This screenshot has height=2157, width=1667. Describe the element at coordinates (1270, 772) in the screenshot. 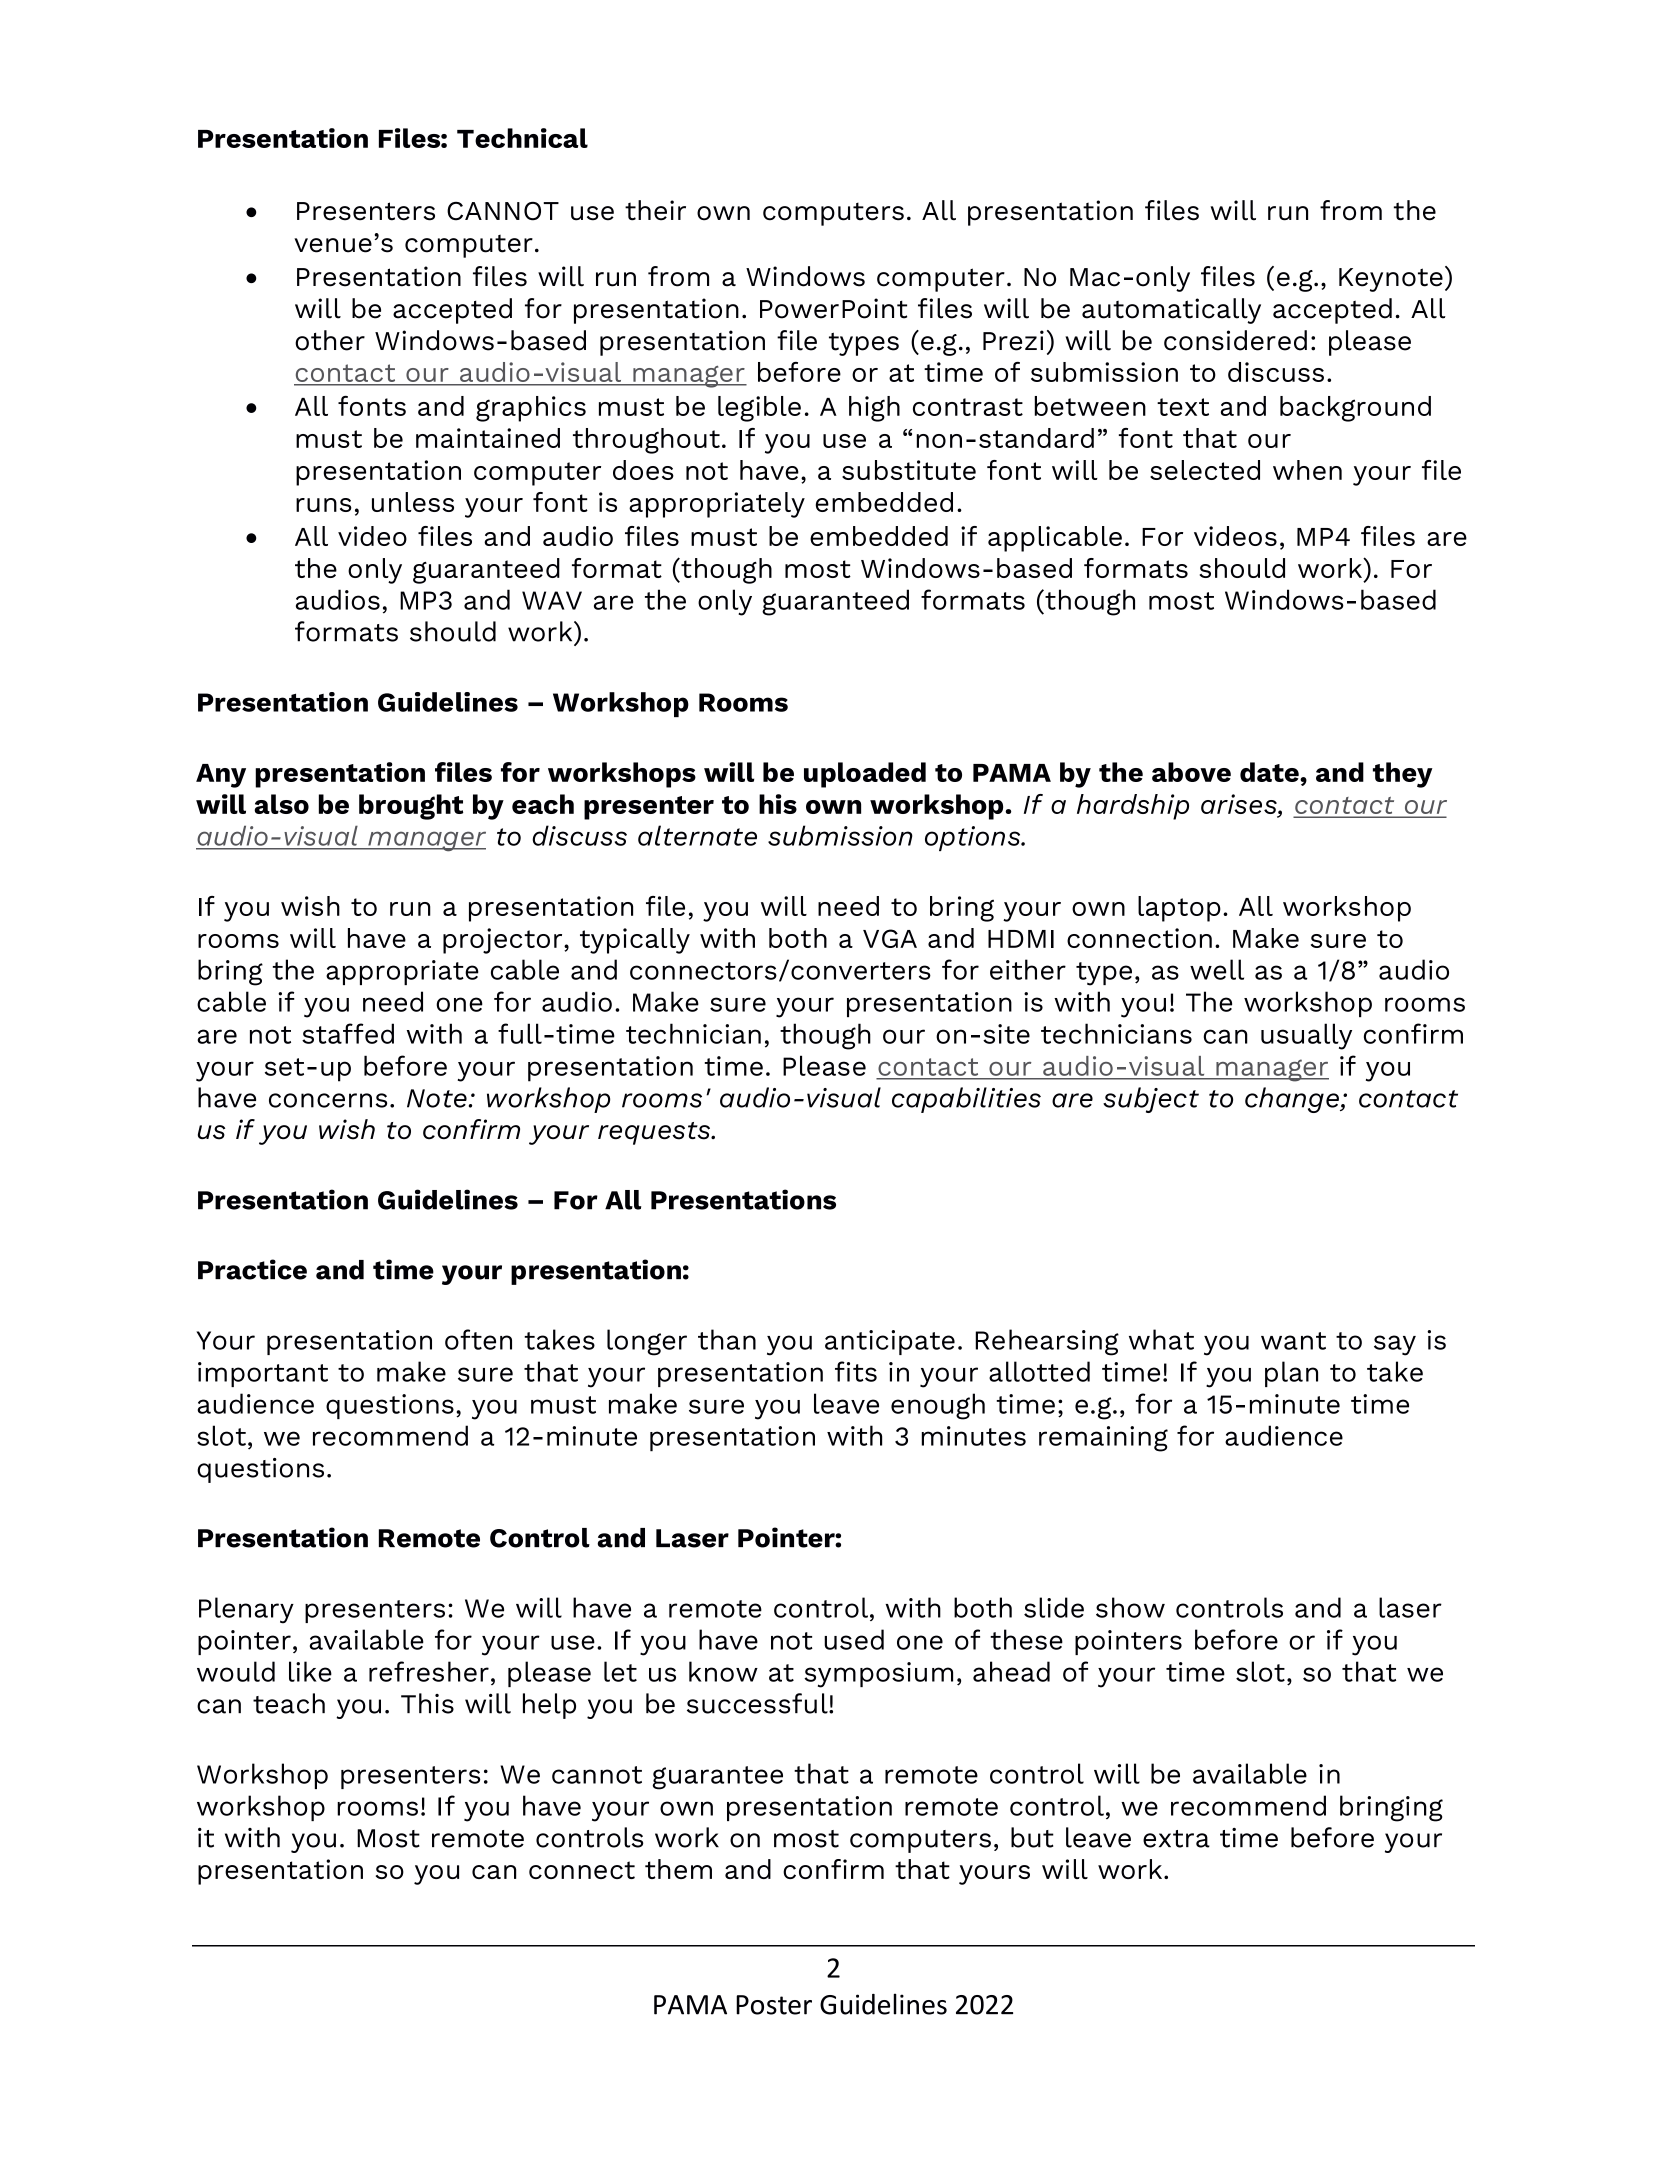

I see `date` at that location.
